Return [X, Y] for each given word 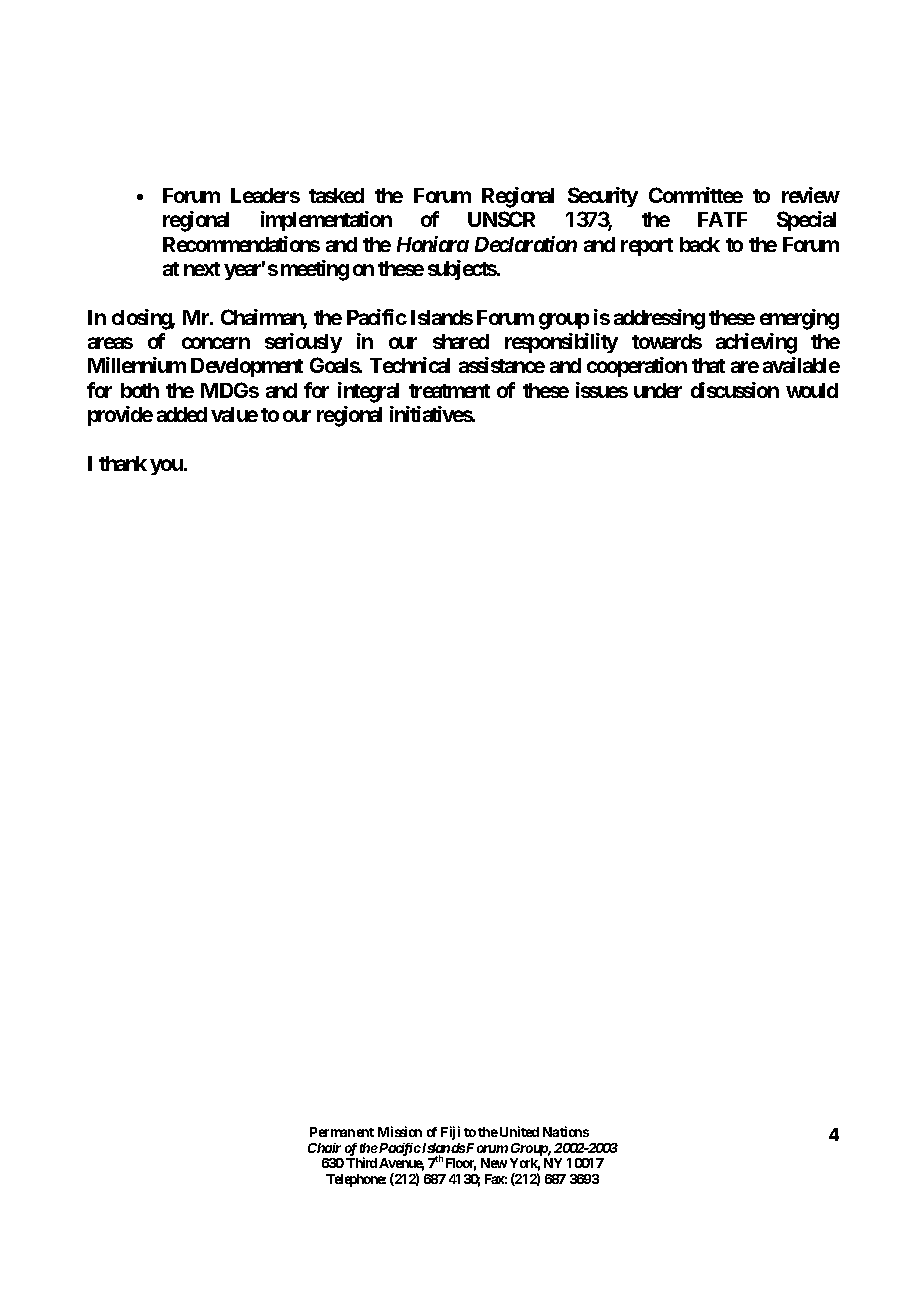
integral [368, 392]
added [182, 414]
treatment [449, 391]
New [494, 1163]
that [708, 365]
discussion [735, 390]
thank [123, 463]
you [166, 467]
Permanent [342, 1132]
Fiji [450, 1133]
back [700, 244]
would [812, 390]
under [658, 390]
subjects [462, 270]
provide [120, 416]
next [202, 269]
